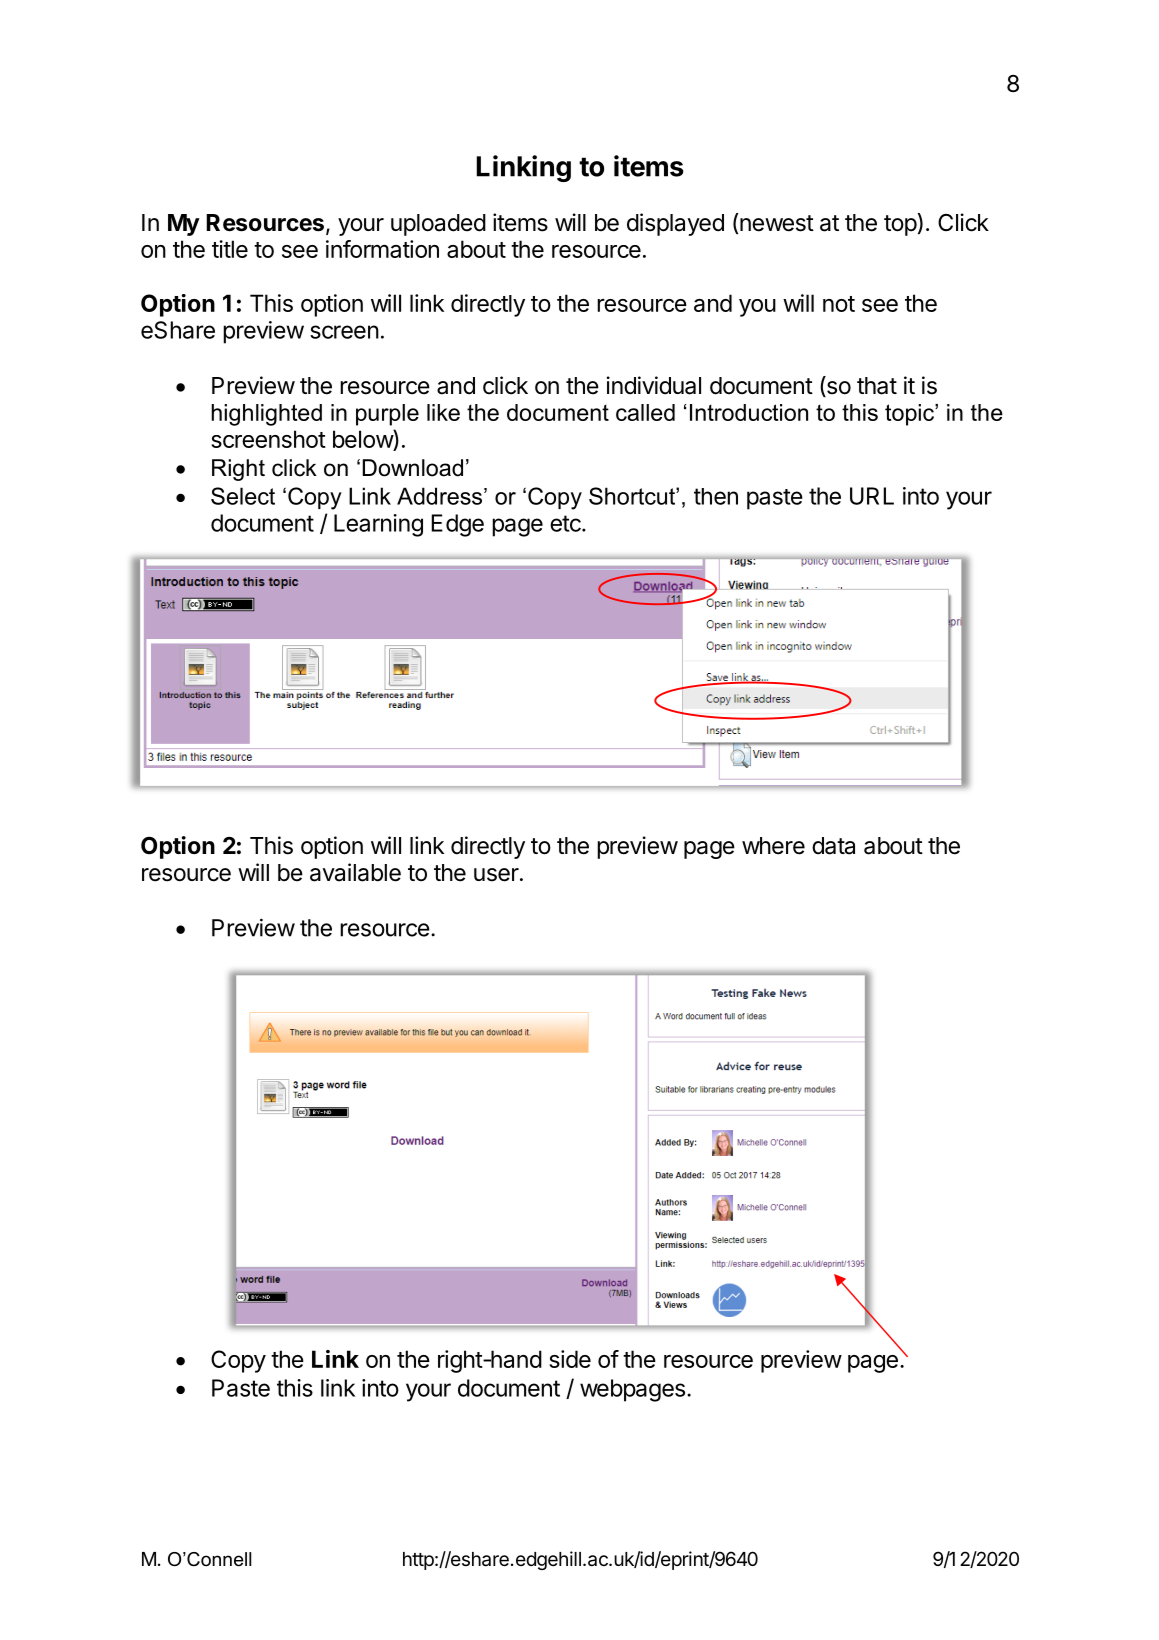 Image resolution: width=1159 pixels, height=1640 pixels. What do you see at coordinates (355, 872) in the screenshot?
I see `available` at bounding box center [355, 872].
